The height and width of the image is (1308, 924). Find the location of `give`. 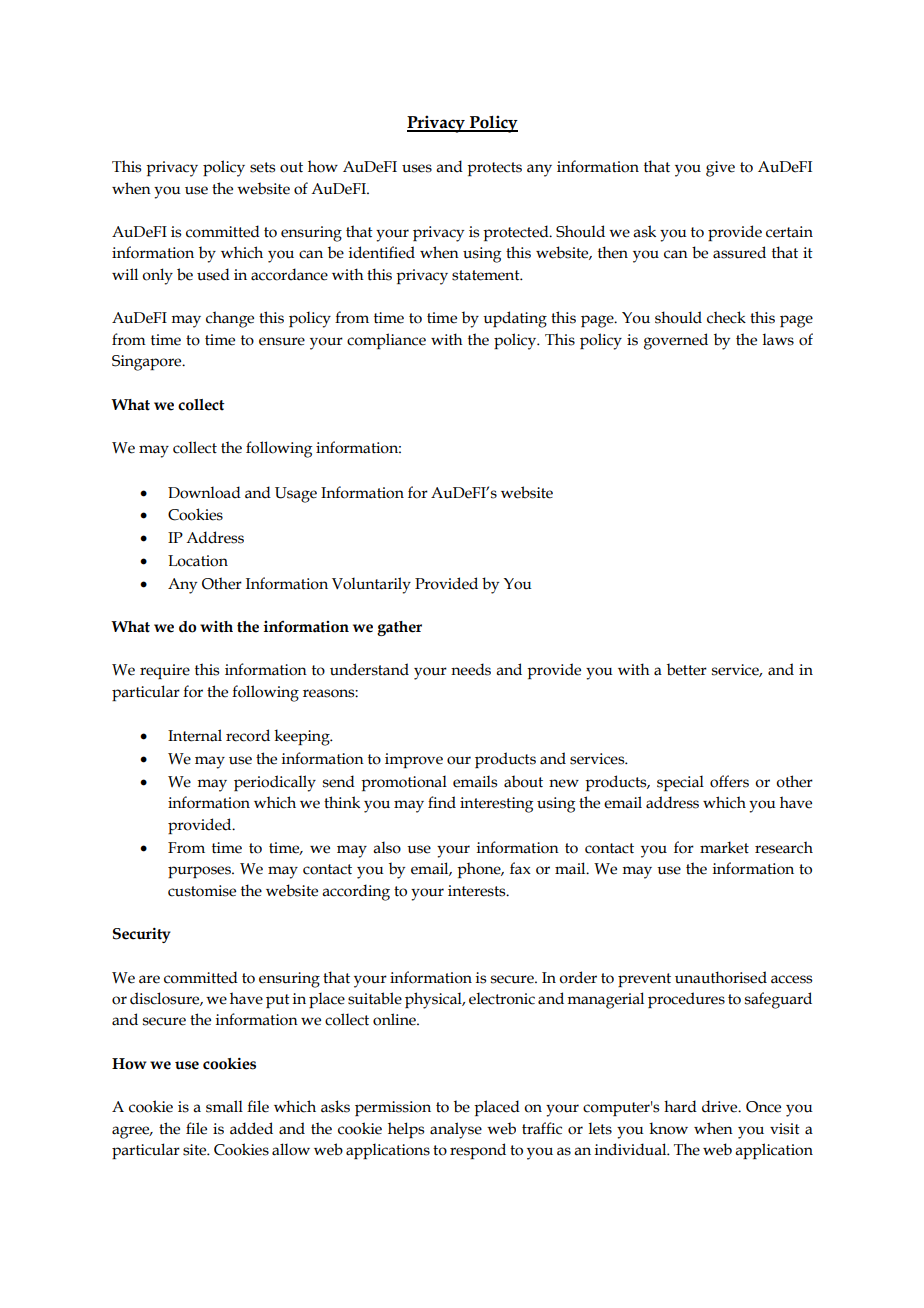

give is located at coordinates (720, 169).
